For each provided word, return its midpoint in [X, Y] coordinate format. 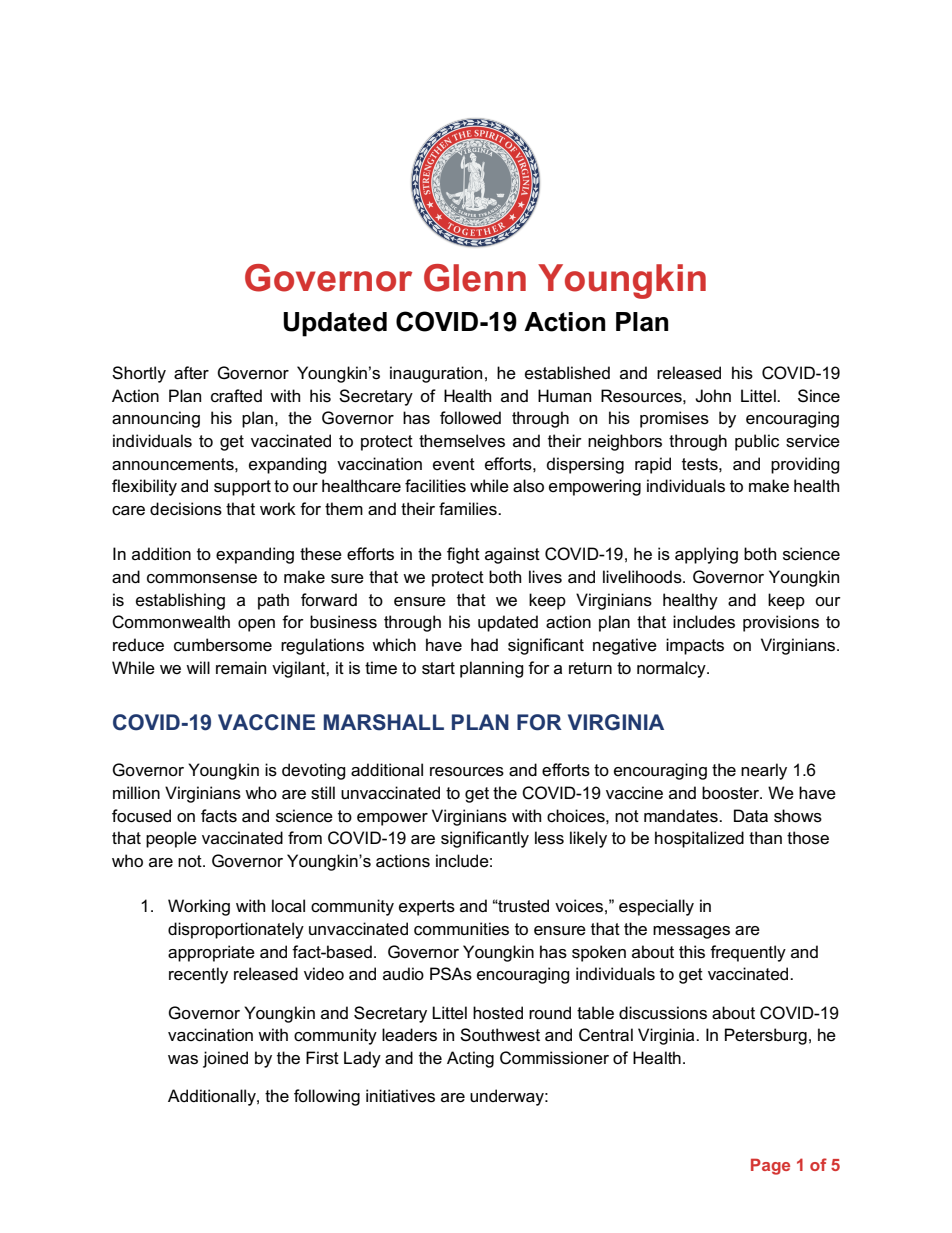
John [713, 395]
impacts [695, 646]
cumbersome [223, 645]
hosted [498, 1013]
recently [198, 975]
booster [732, 793]
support [242, 488]
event [454, 464]
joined [225, 1059]
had [484, 645]
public [757, 442]
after [191, 373]
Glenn [475, 278]
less [549, 838]
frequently [748, 953]
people [171, 839]
